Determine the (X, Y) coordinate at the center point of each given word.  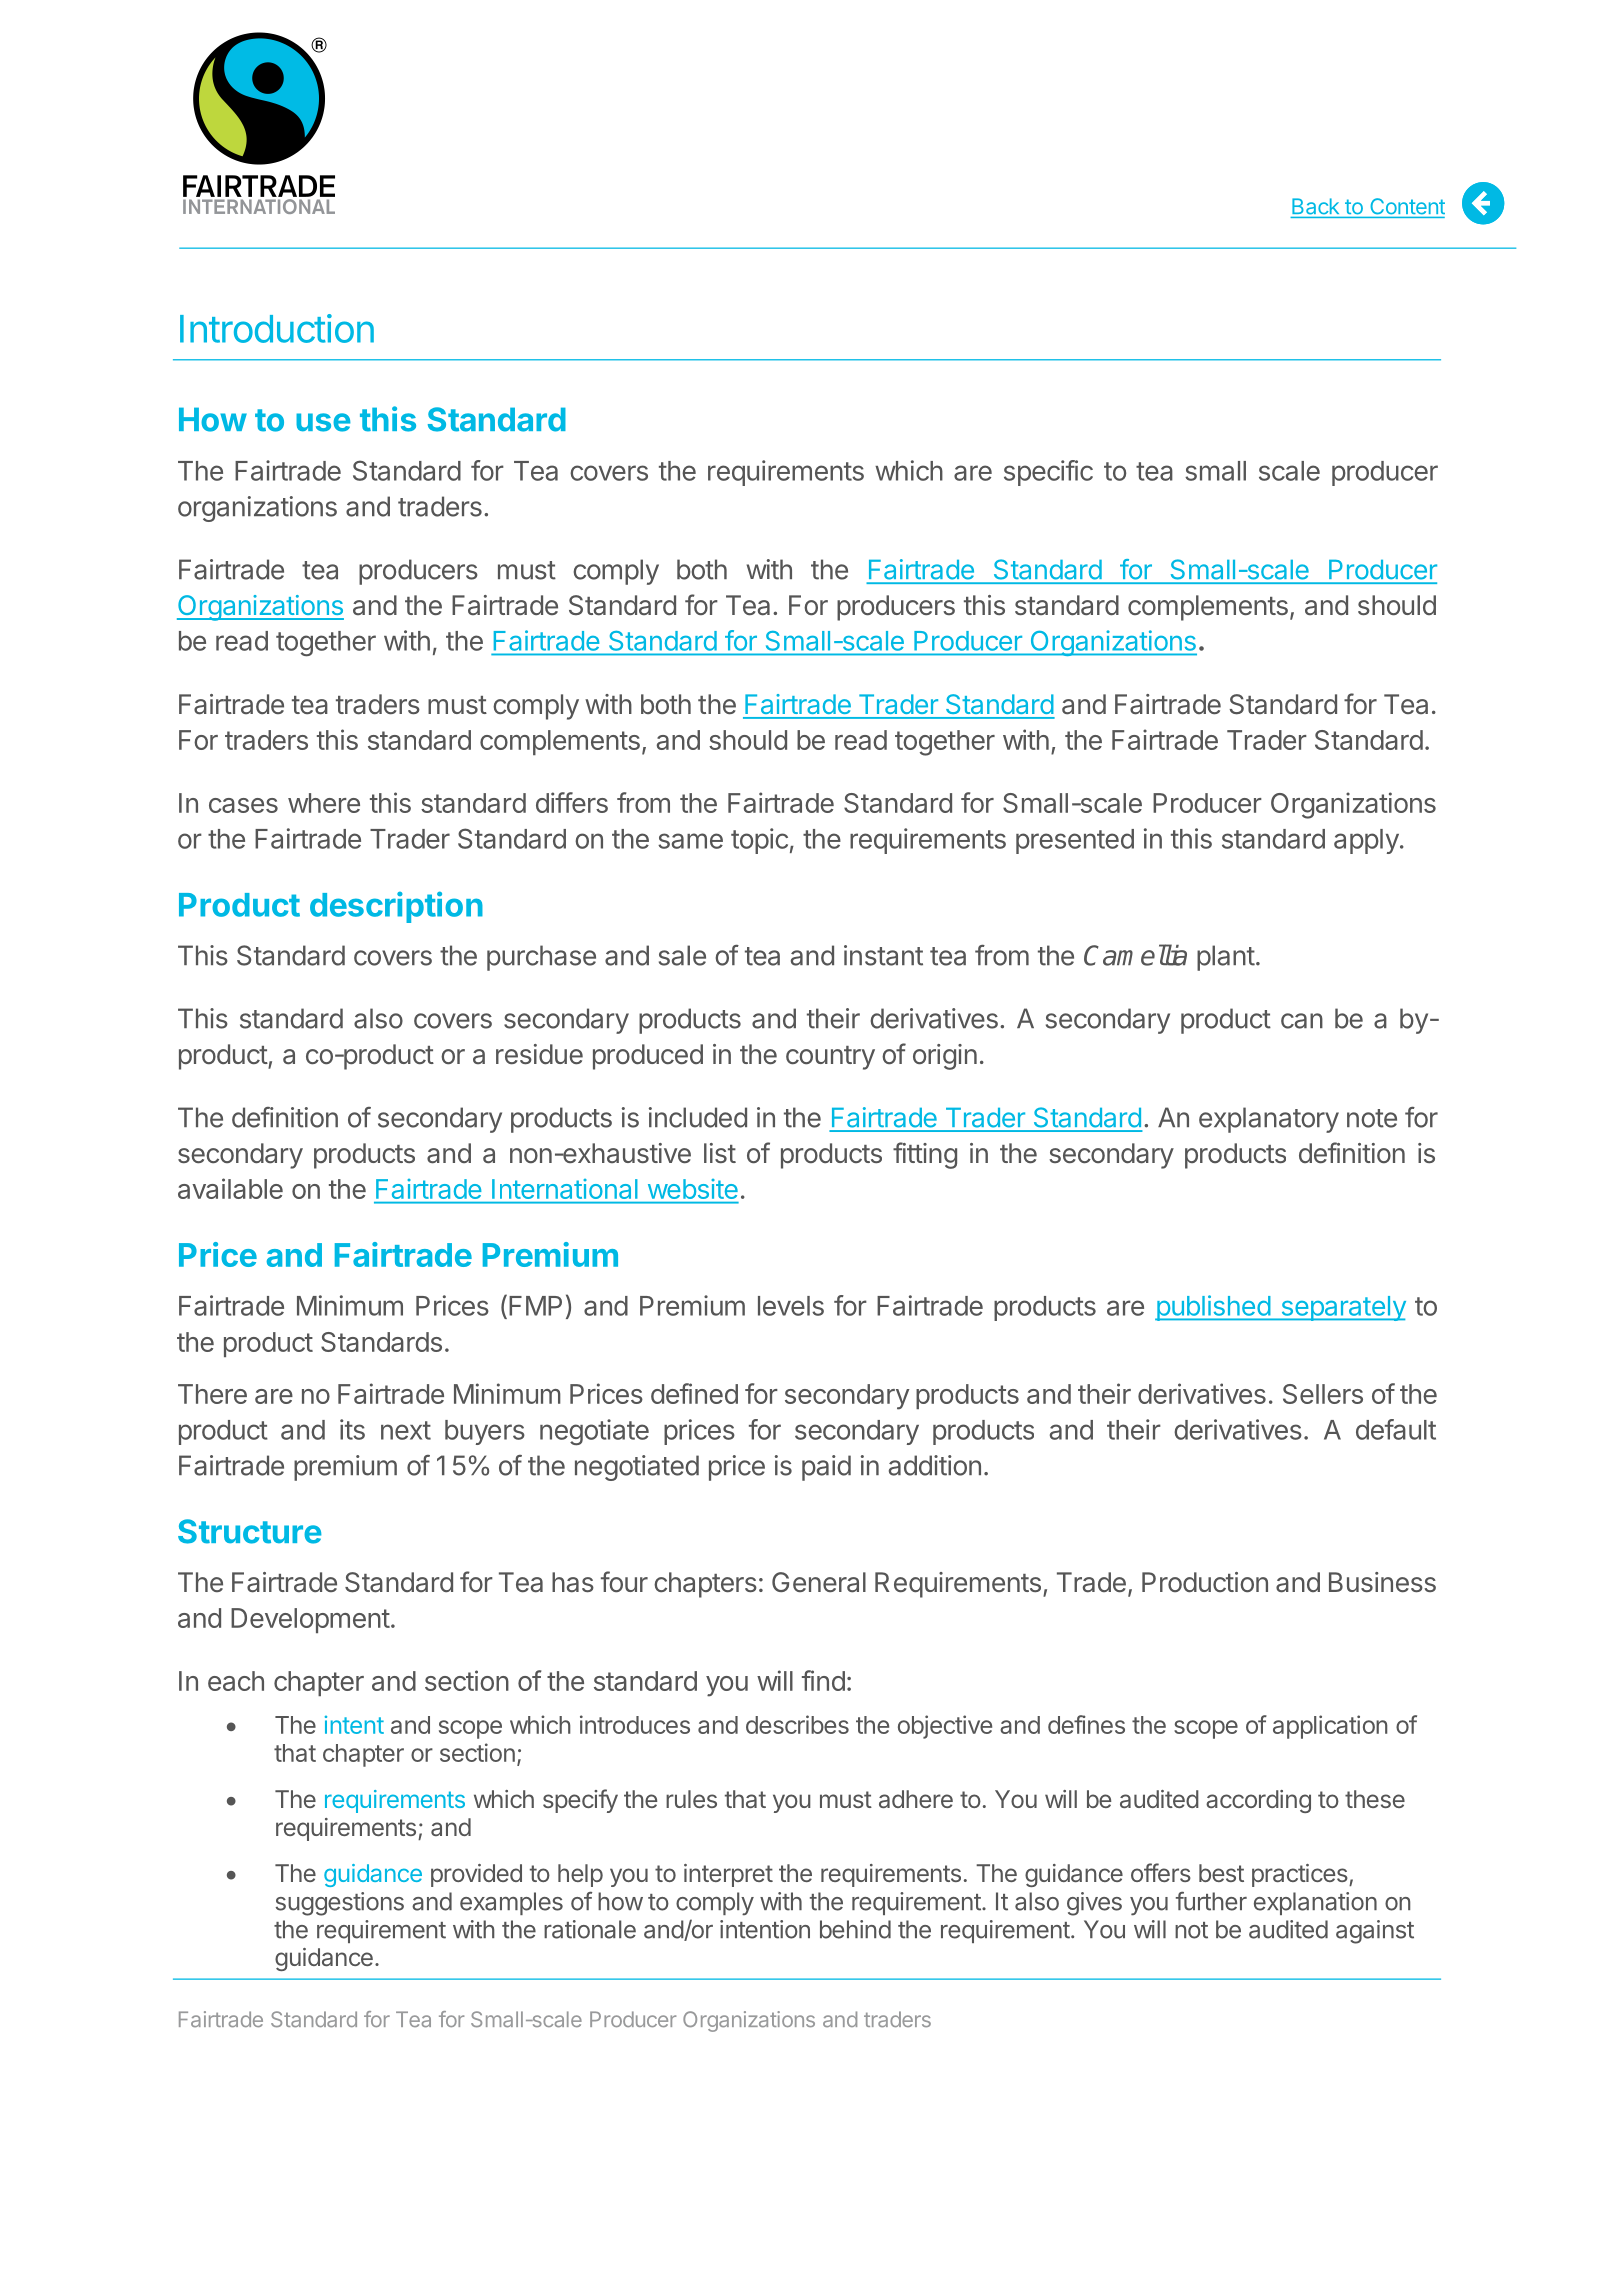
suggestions (340, 1904)
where (324, 803)
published (1213, 1308)
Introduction (277, 328)
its (352, 1429)
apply (1366, 841)
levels (791, 1306)
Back (1315, 206)
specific (1048, 473)
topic (759, 841)
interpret (728, 1875)
